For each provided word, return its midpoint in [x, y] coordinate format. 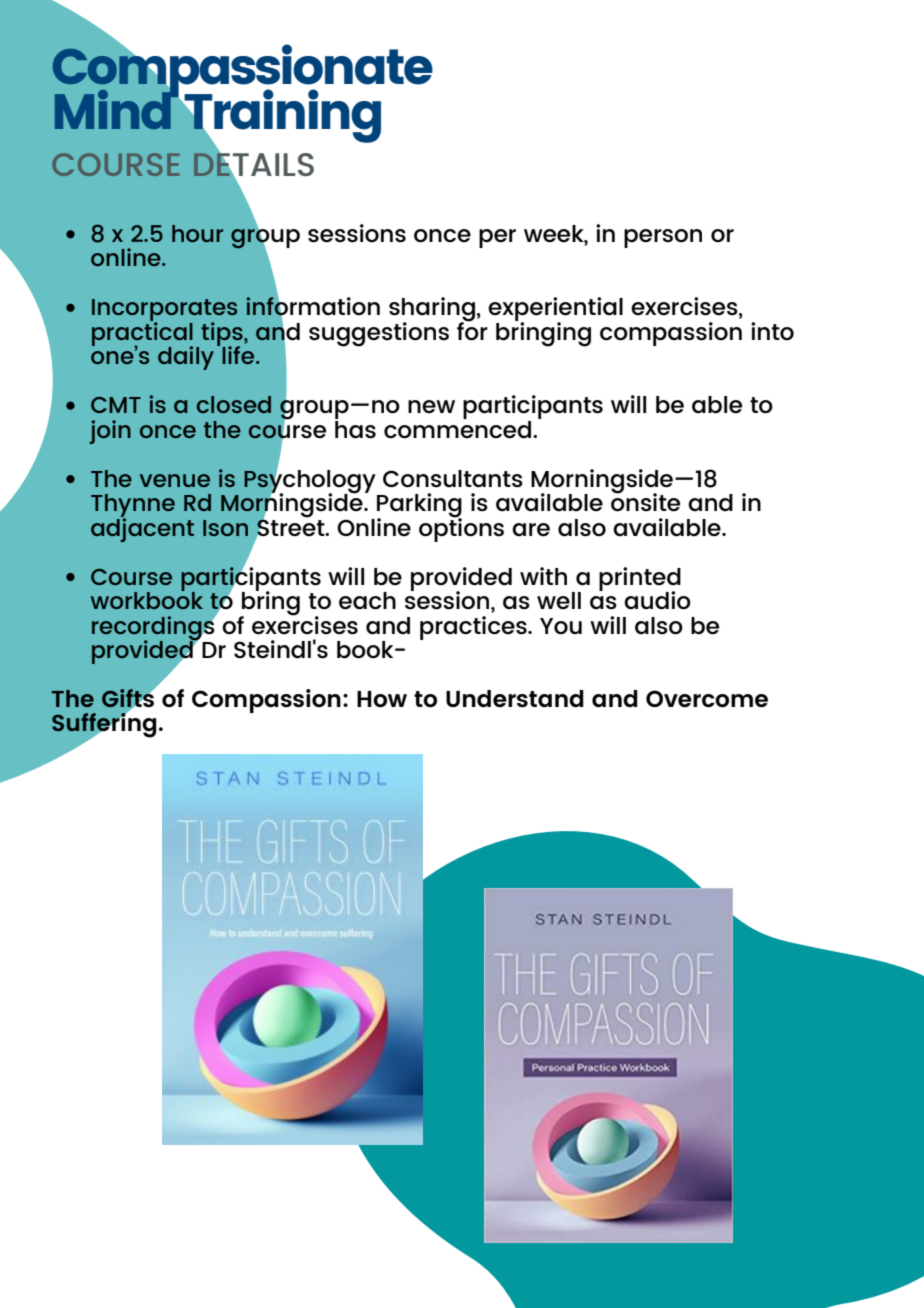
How [382, 699]
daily [186, 358]
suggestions [379, 334]
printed [640, 580]
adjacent [142, 528]
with [543, 576]
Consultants [453, 479]
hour [197, 233]
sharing [432, 310]
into [772, 331]
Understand [515, 698]
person [663, 238]
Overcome [707, 698]
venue [175, 480]
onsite [645, 501]
